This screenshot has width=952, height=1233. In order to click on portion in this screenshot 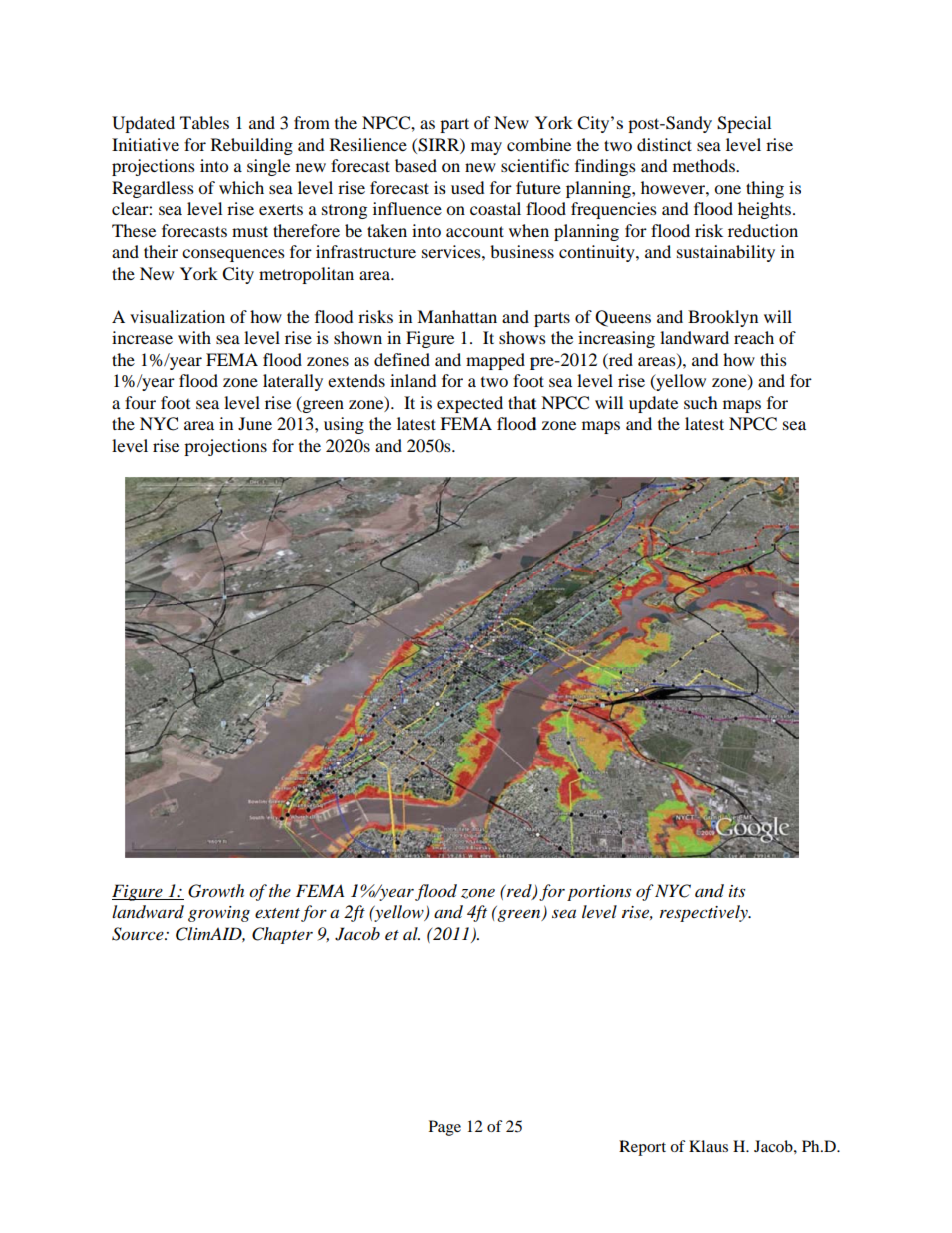, I will do `click(596, 893)`.
